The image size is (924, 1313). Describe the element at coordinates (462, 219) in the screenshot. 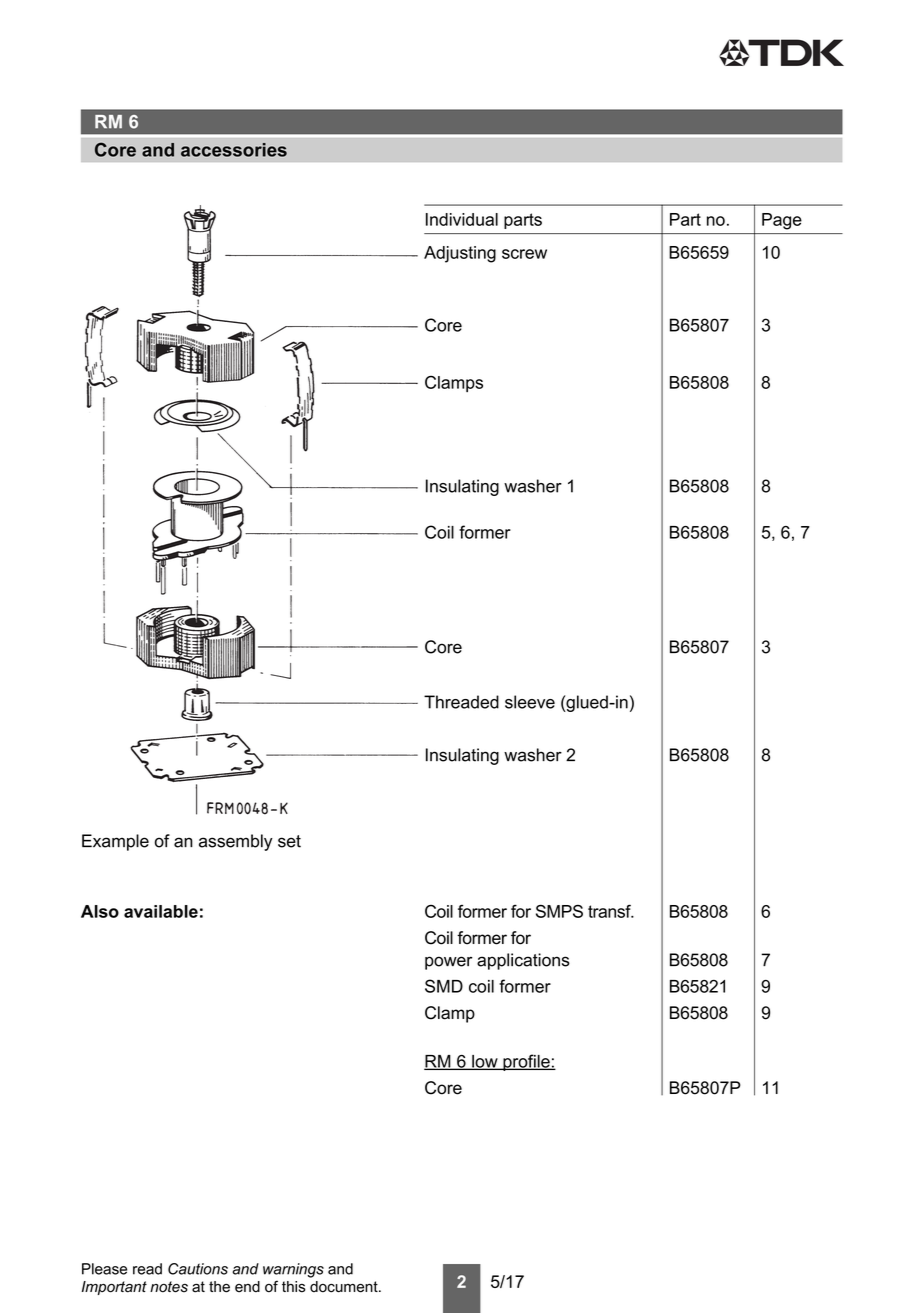

I see `Individual` at that location.
